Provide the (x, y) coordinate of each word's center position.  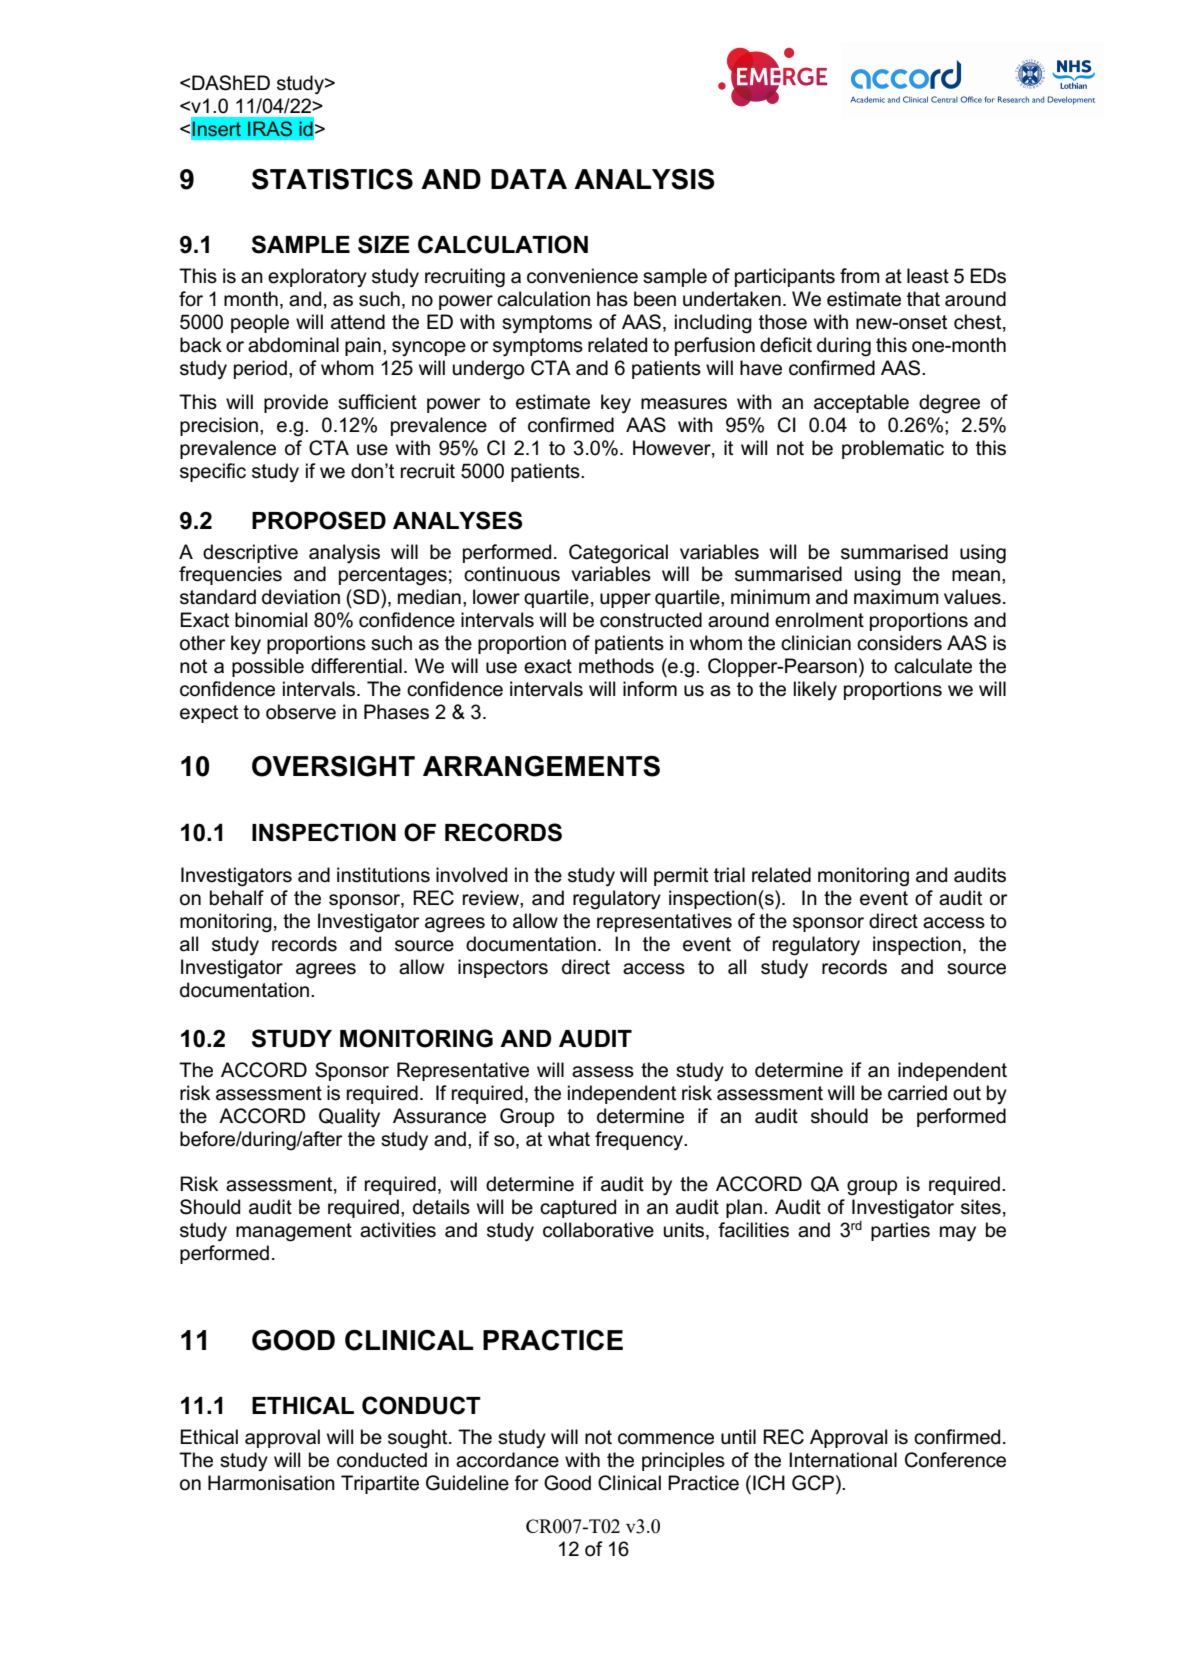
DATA (529, 179)
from (860, 276)
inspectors (503, 968)
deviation (301, 597)
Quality (349, 1118)
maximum (896, 597)
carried (917, 1093)
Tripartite (380, 1484)
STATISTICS (332, 179)
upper (625, 600)
